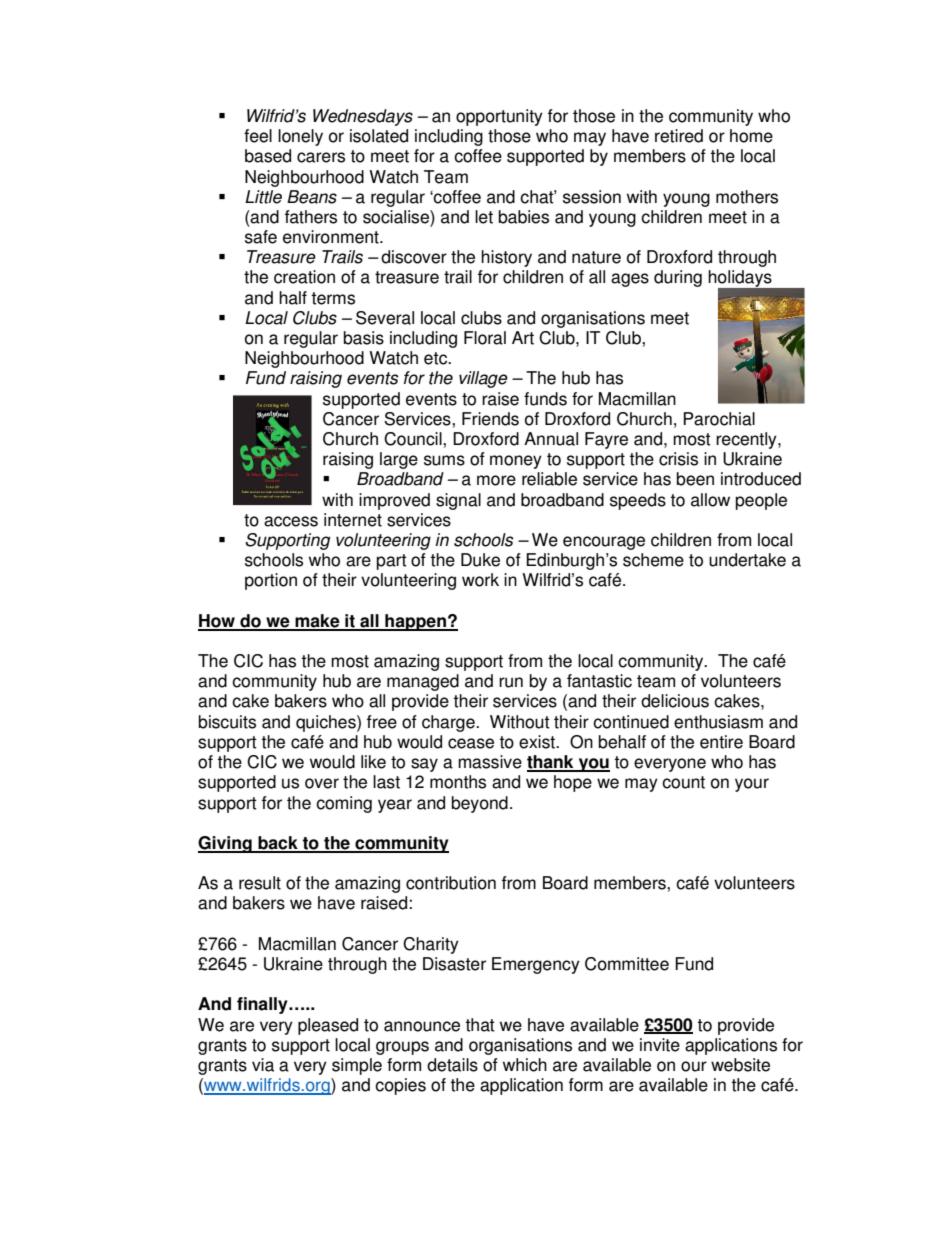 The width and height of the document is (952, 1233). What do you see at coordinates (653, 560) in the document?
I see `scheme` at bounding box center [653, 560].
